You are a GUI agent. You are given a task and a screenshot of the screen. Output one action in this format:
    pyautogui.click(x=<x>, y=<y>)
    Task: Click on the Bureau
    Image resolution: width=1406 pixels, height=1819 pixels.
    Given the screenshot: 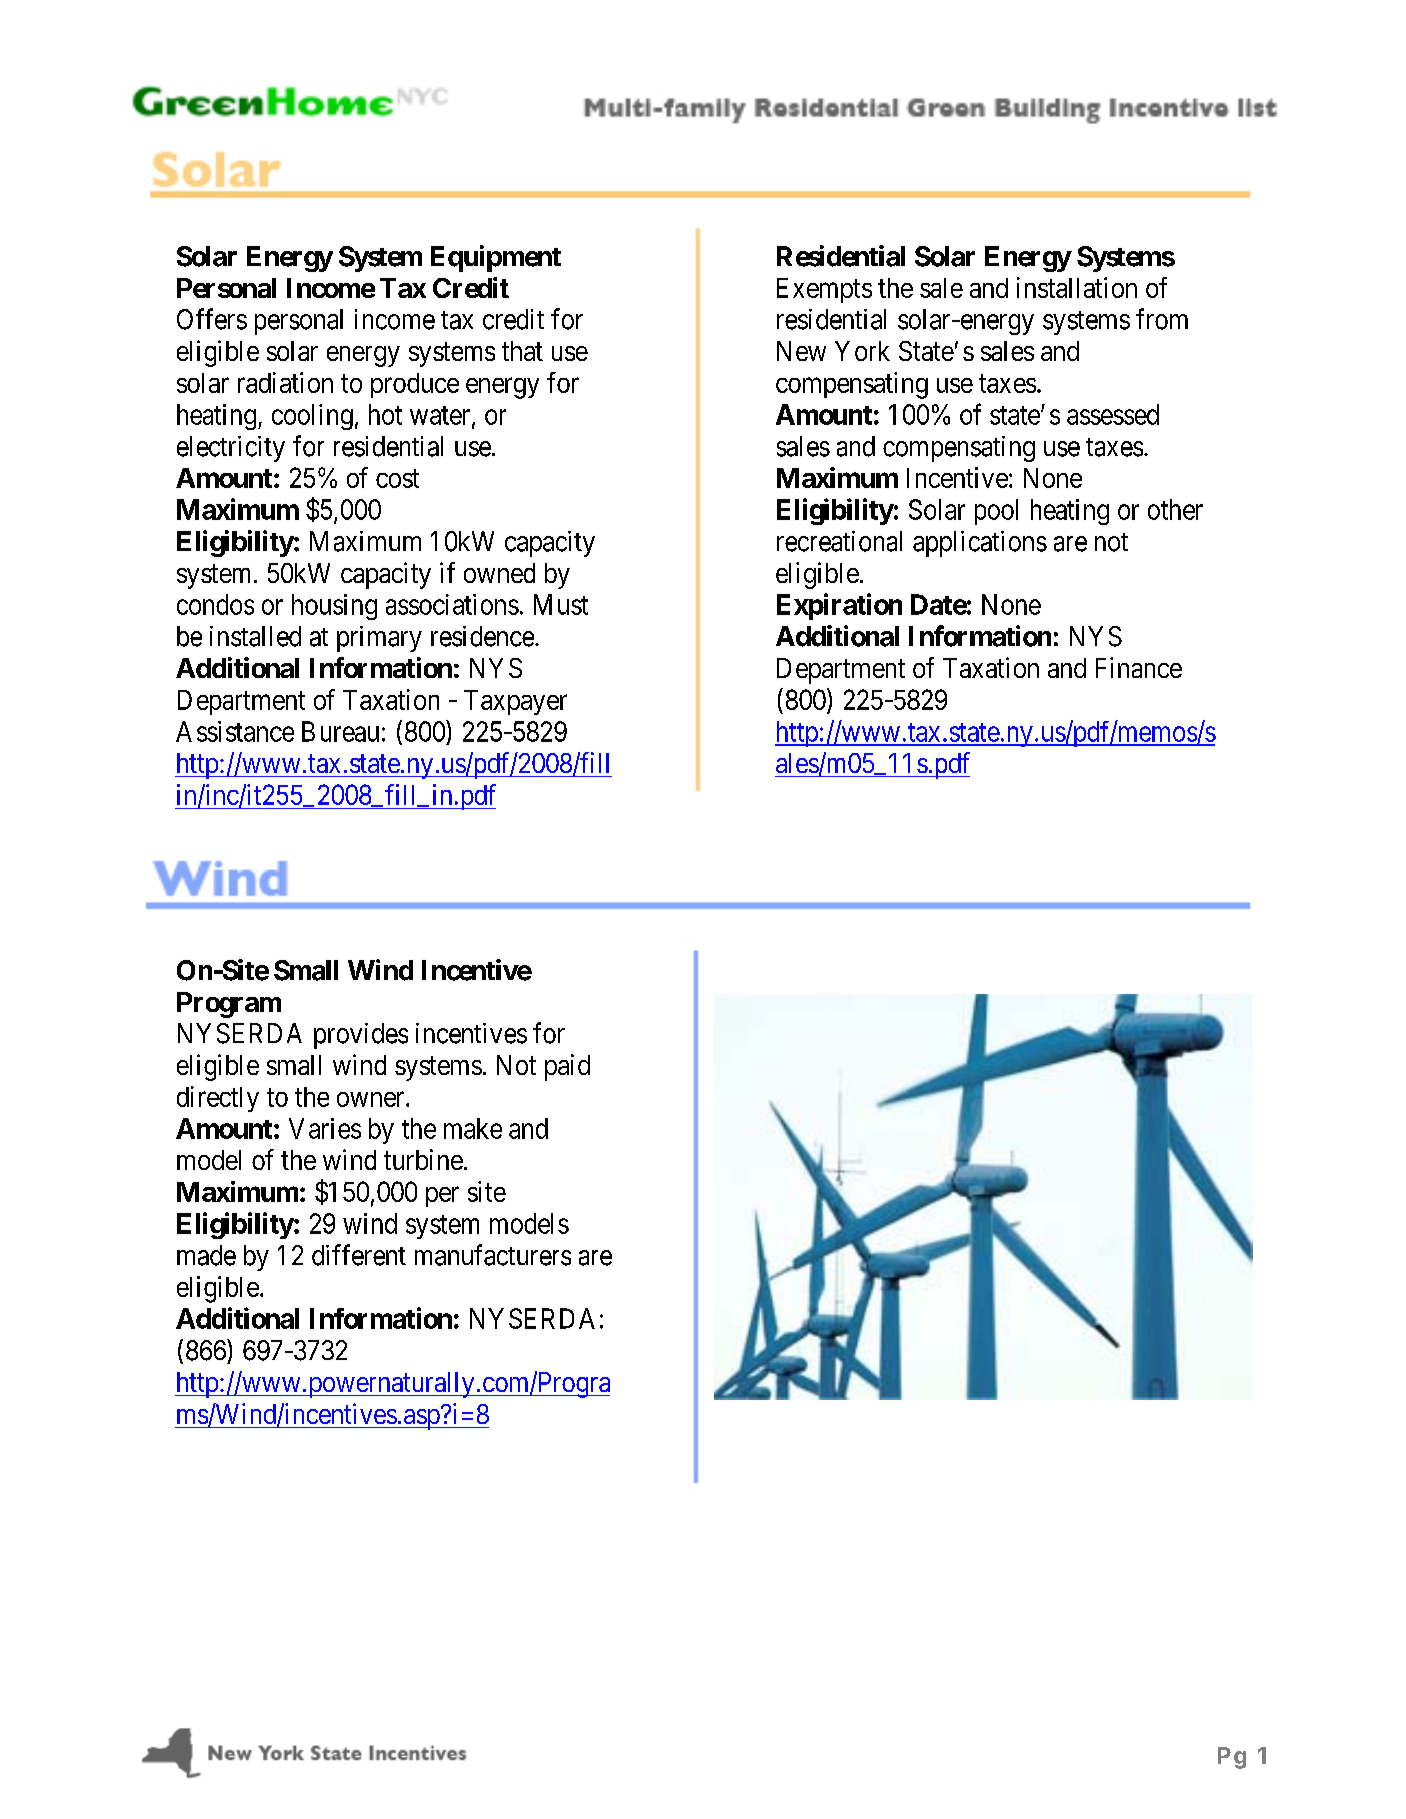 What is the action you would take?
    pyautogui.click(x=340, y=731)
